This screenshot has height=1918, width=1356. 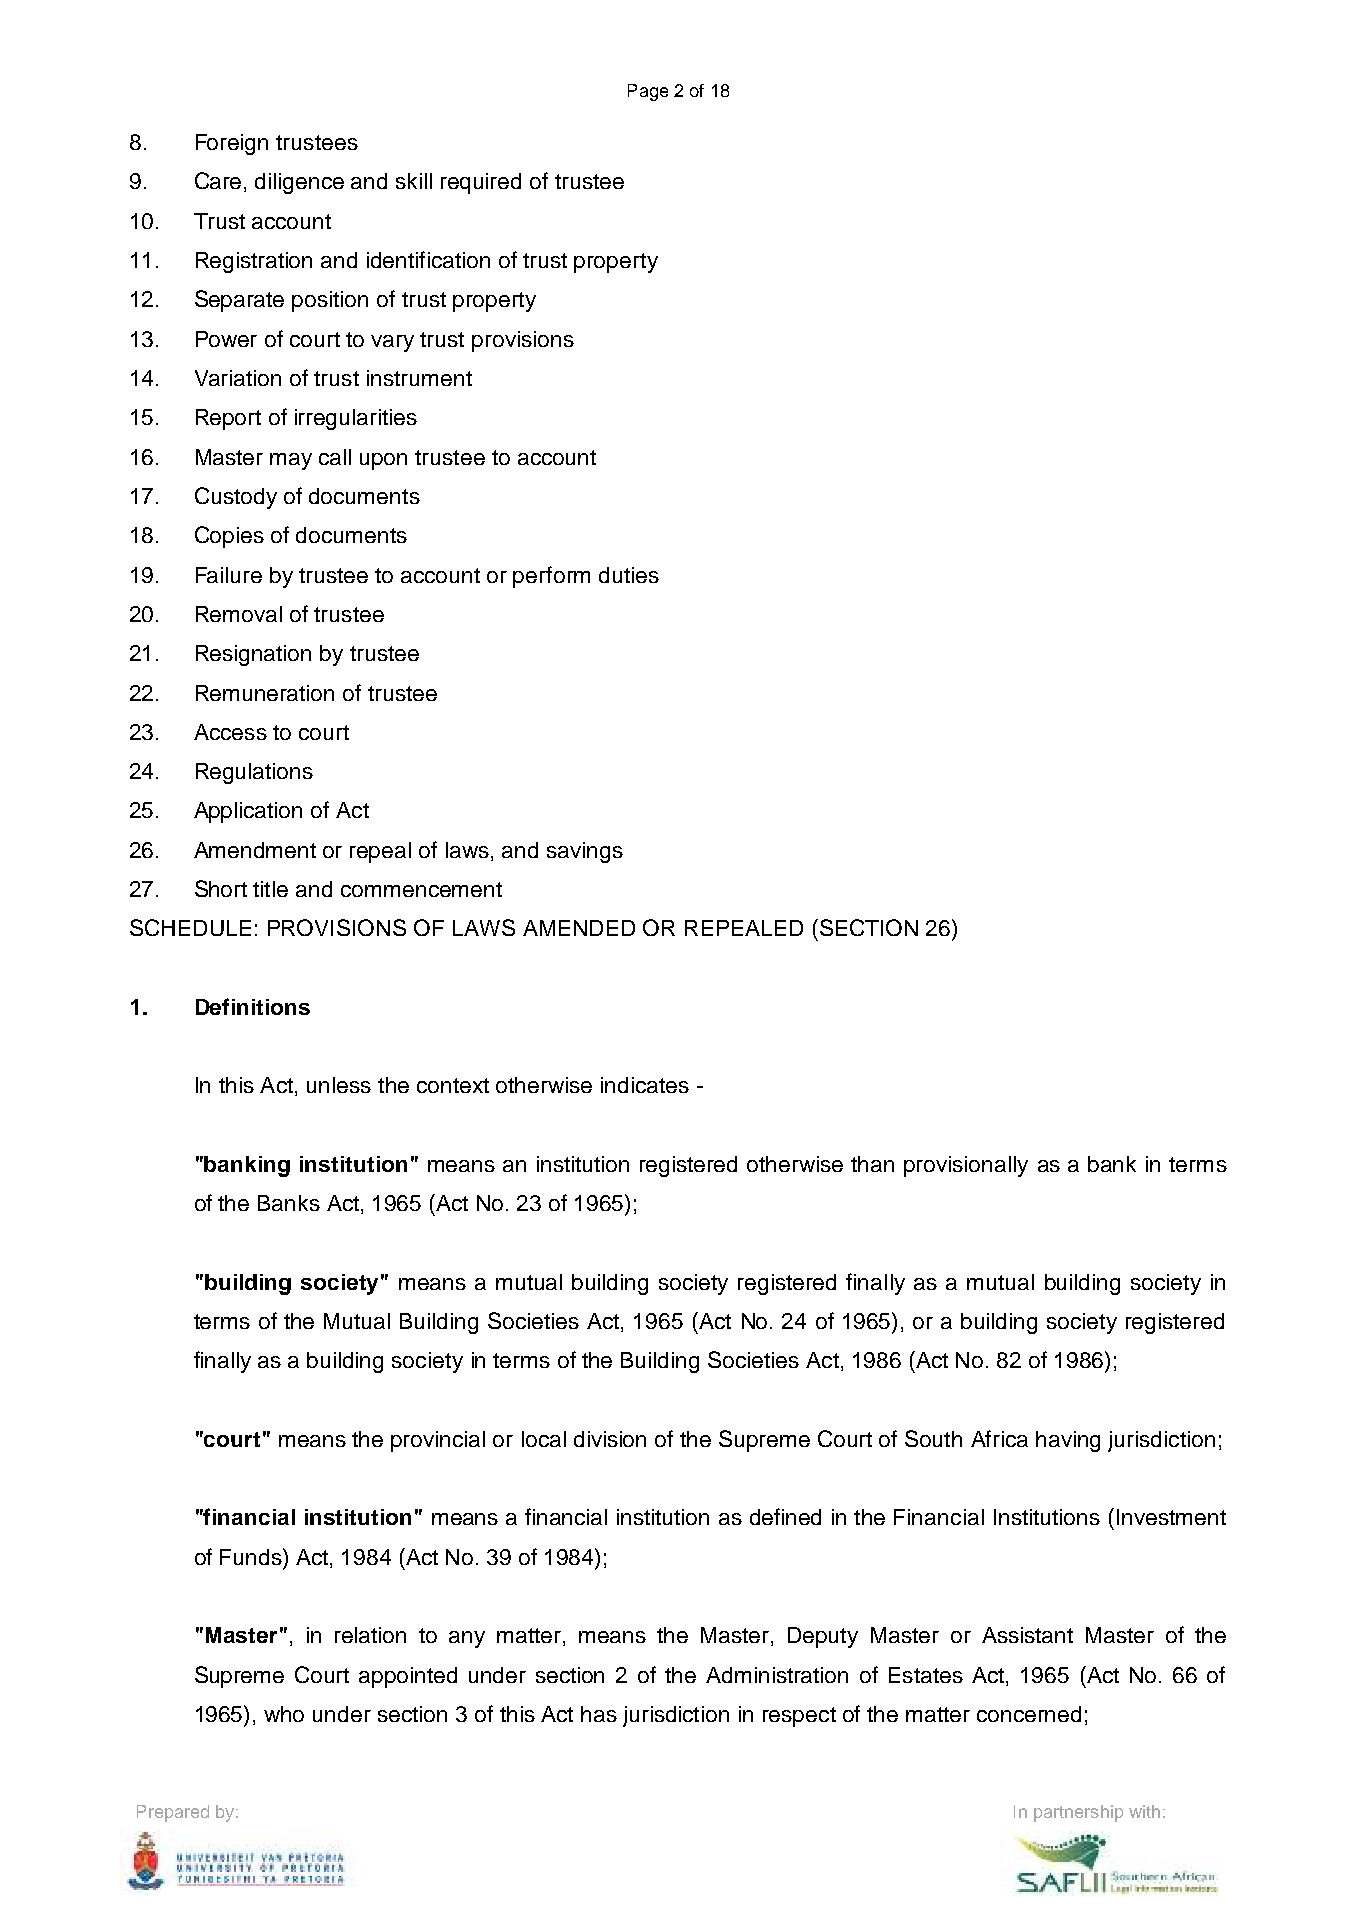 What do you see at coordinates (629, 575) in the screenshot?
I see `duties` at bounding box center [629, 575].
